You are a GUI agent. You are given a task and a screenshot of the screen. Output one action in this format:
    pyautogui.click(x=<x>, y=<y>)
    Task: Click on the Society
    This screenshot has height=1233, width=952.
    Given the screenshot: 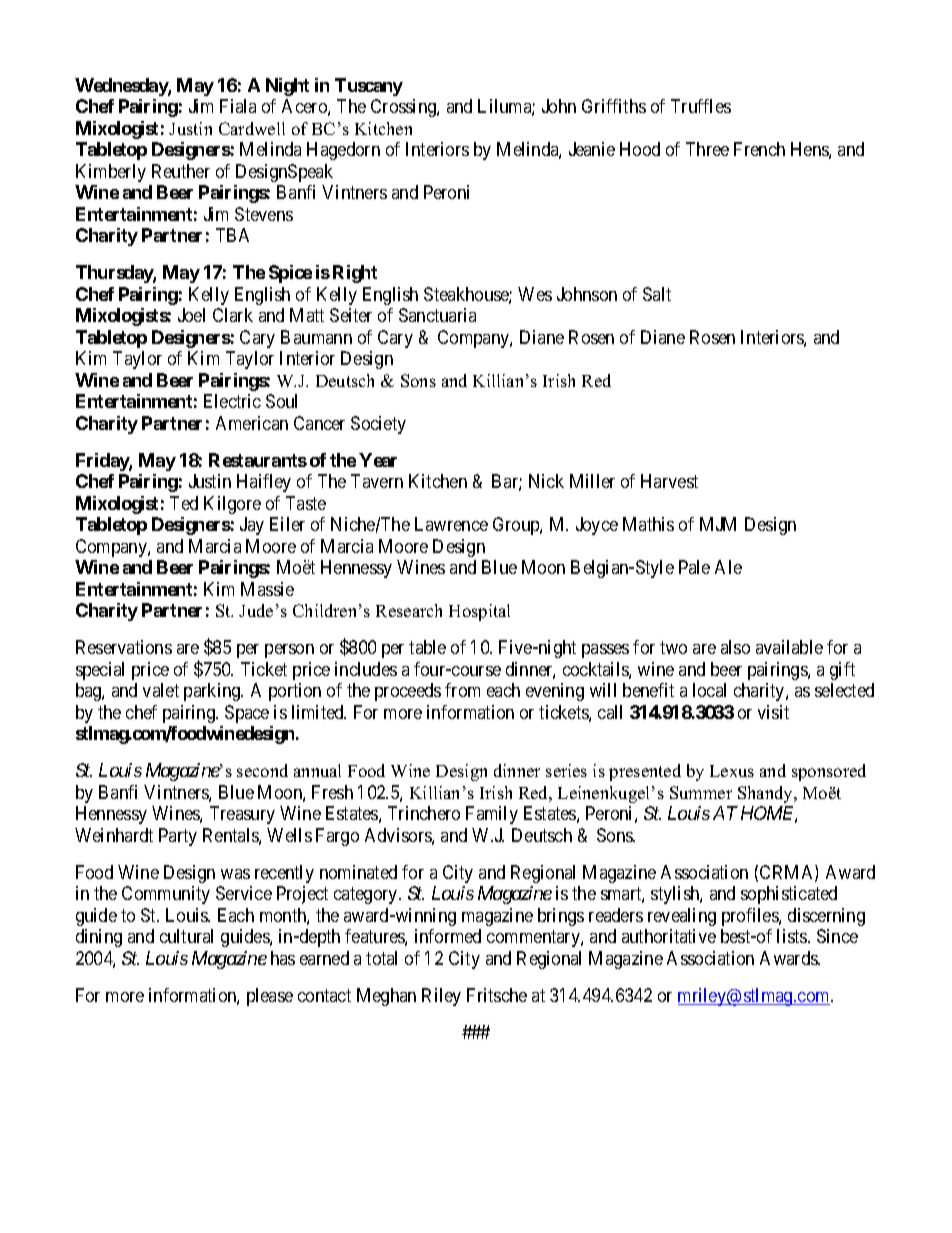 What is the action you would take?
    pyautogui.click(x=378, y=425)
